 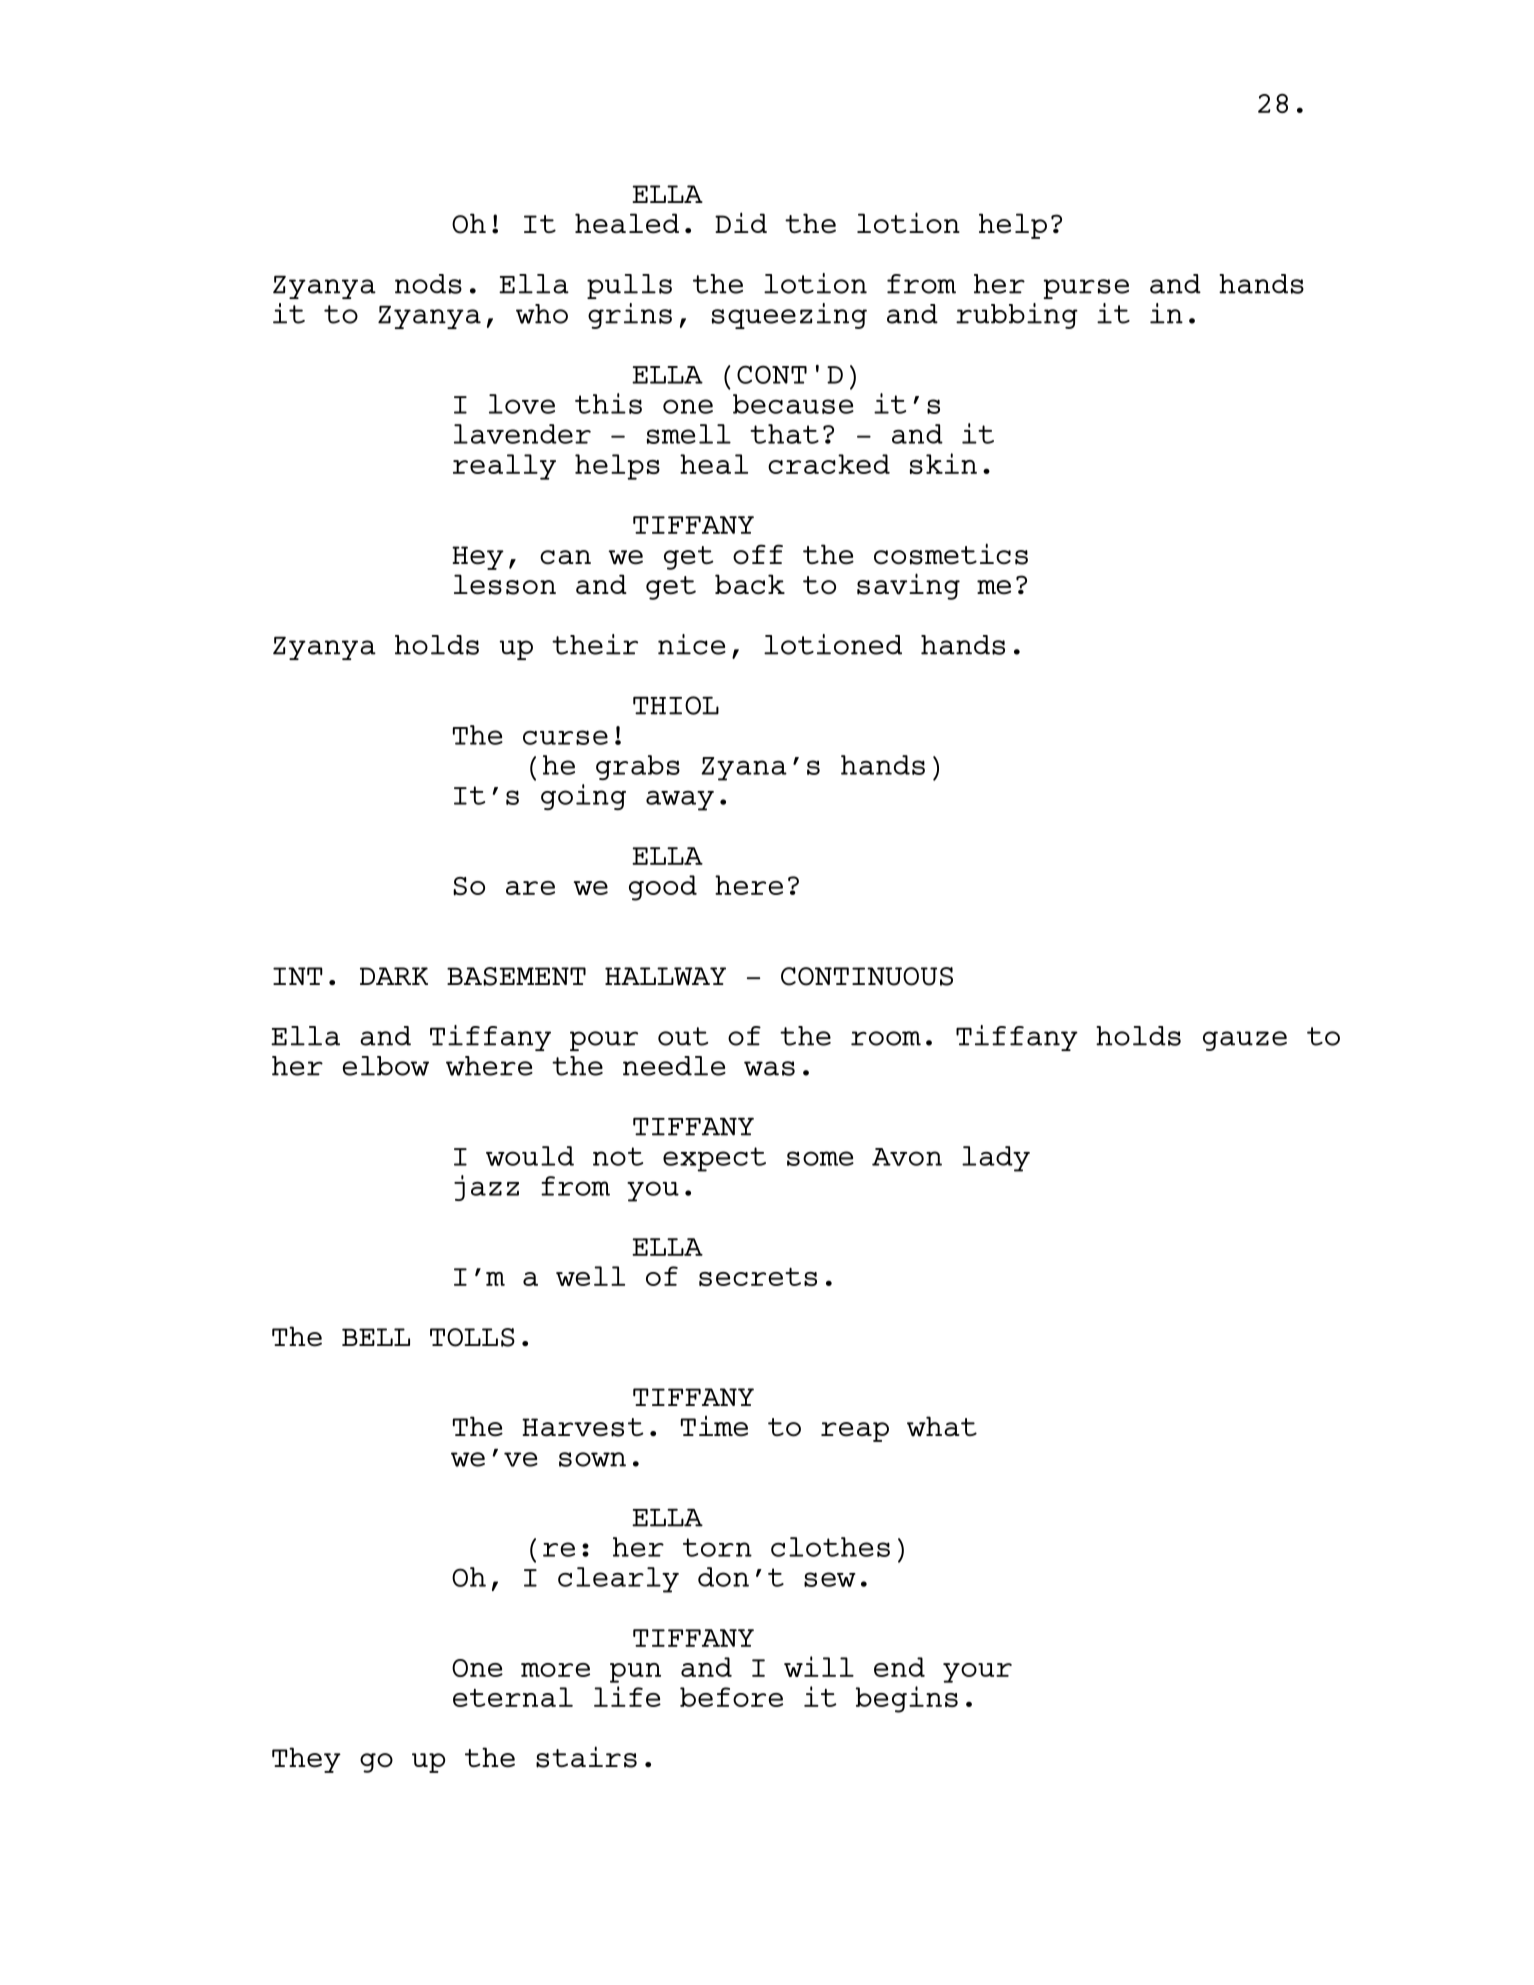 What do you see at coordinates (977, 1673) in the document?
I see `your` at bounding box center [977, 1673].
